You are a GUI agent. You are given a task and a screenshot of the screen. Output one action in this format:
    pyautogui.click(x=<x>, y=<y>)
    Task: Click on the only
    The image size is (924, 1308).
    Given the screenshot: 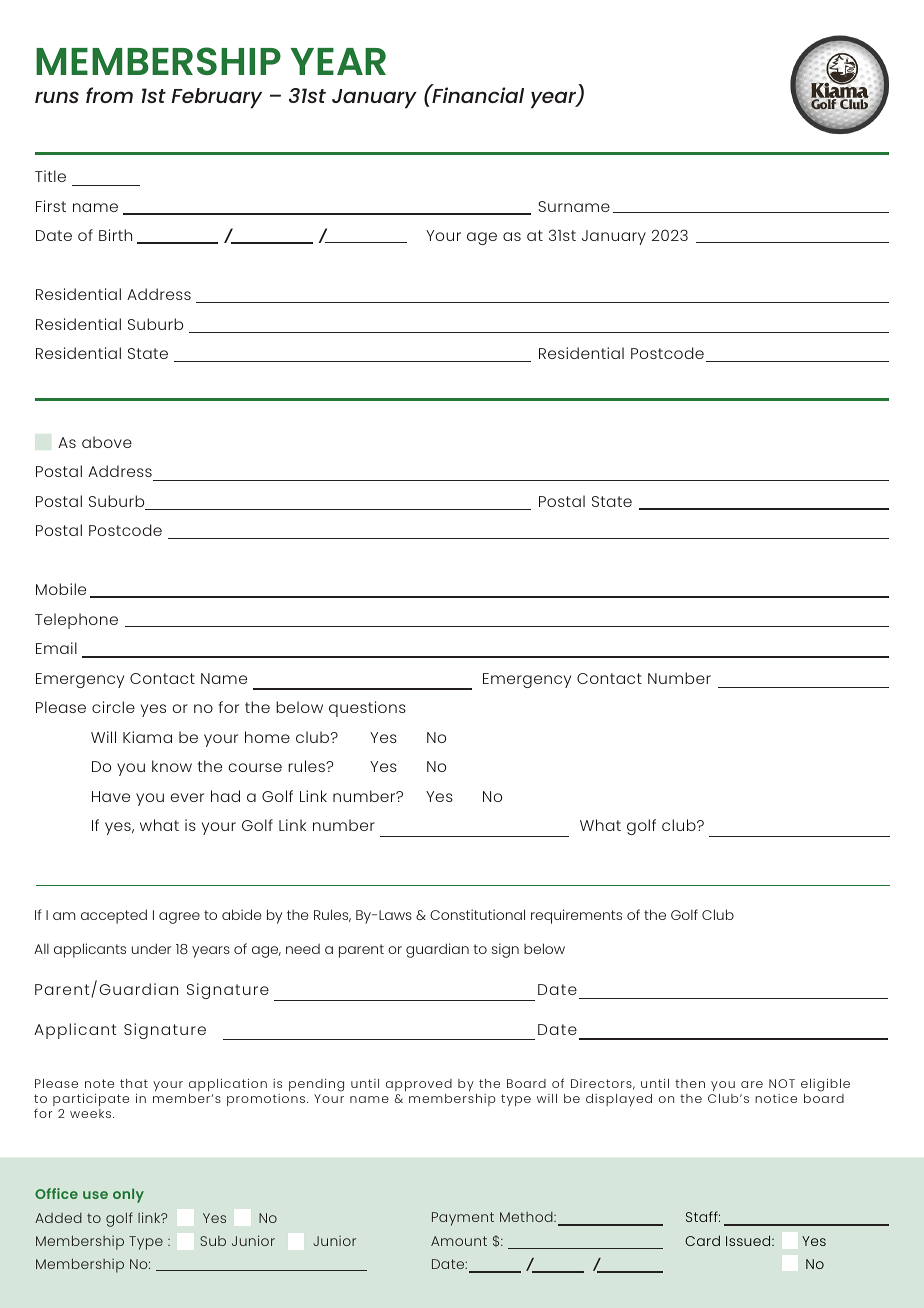 What is the action you would take?
    pyautogui.click(x=128, y=1195)
